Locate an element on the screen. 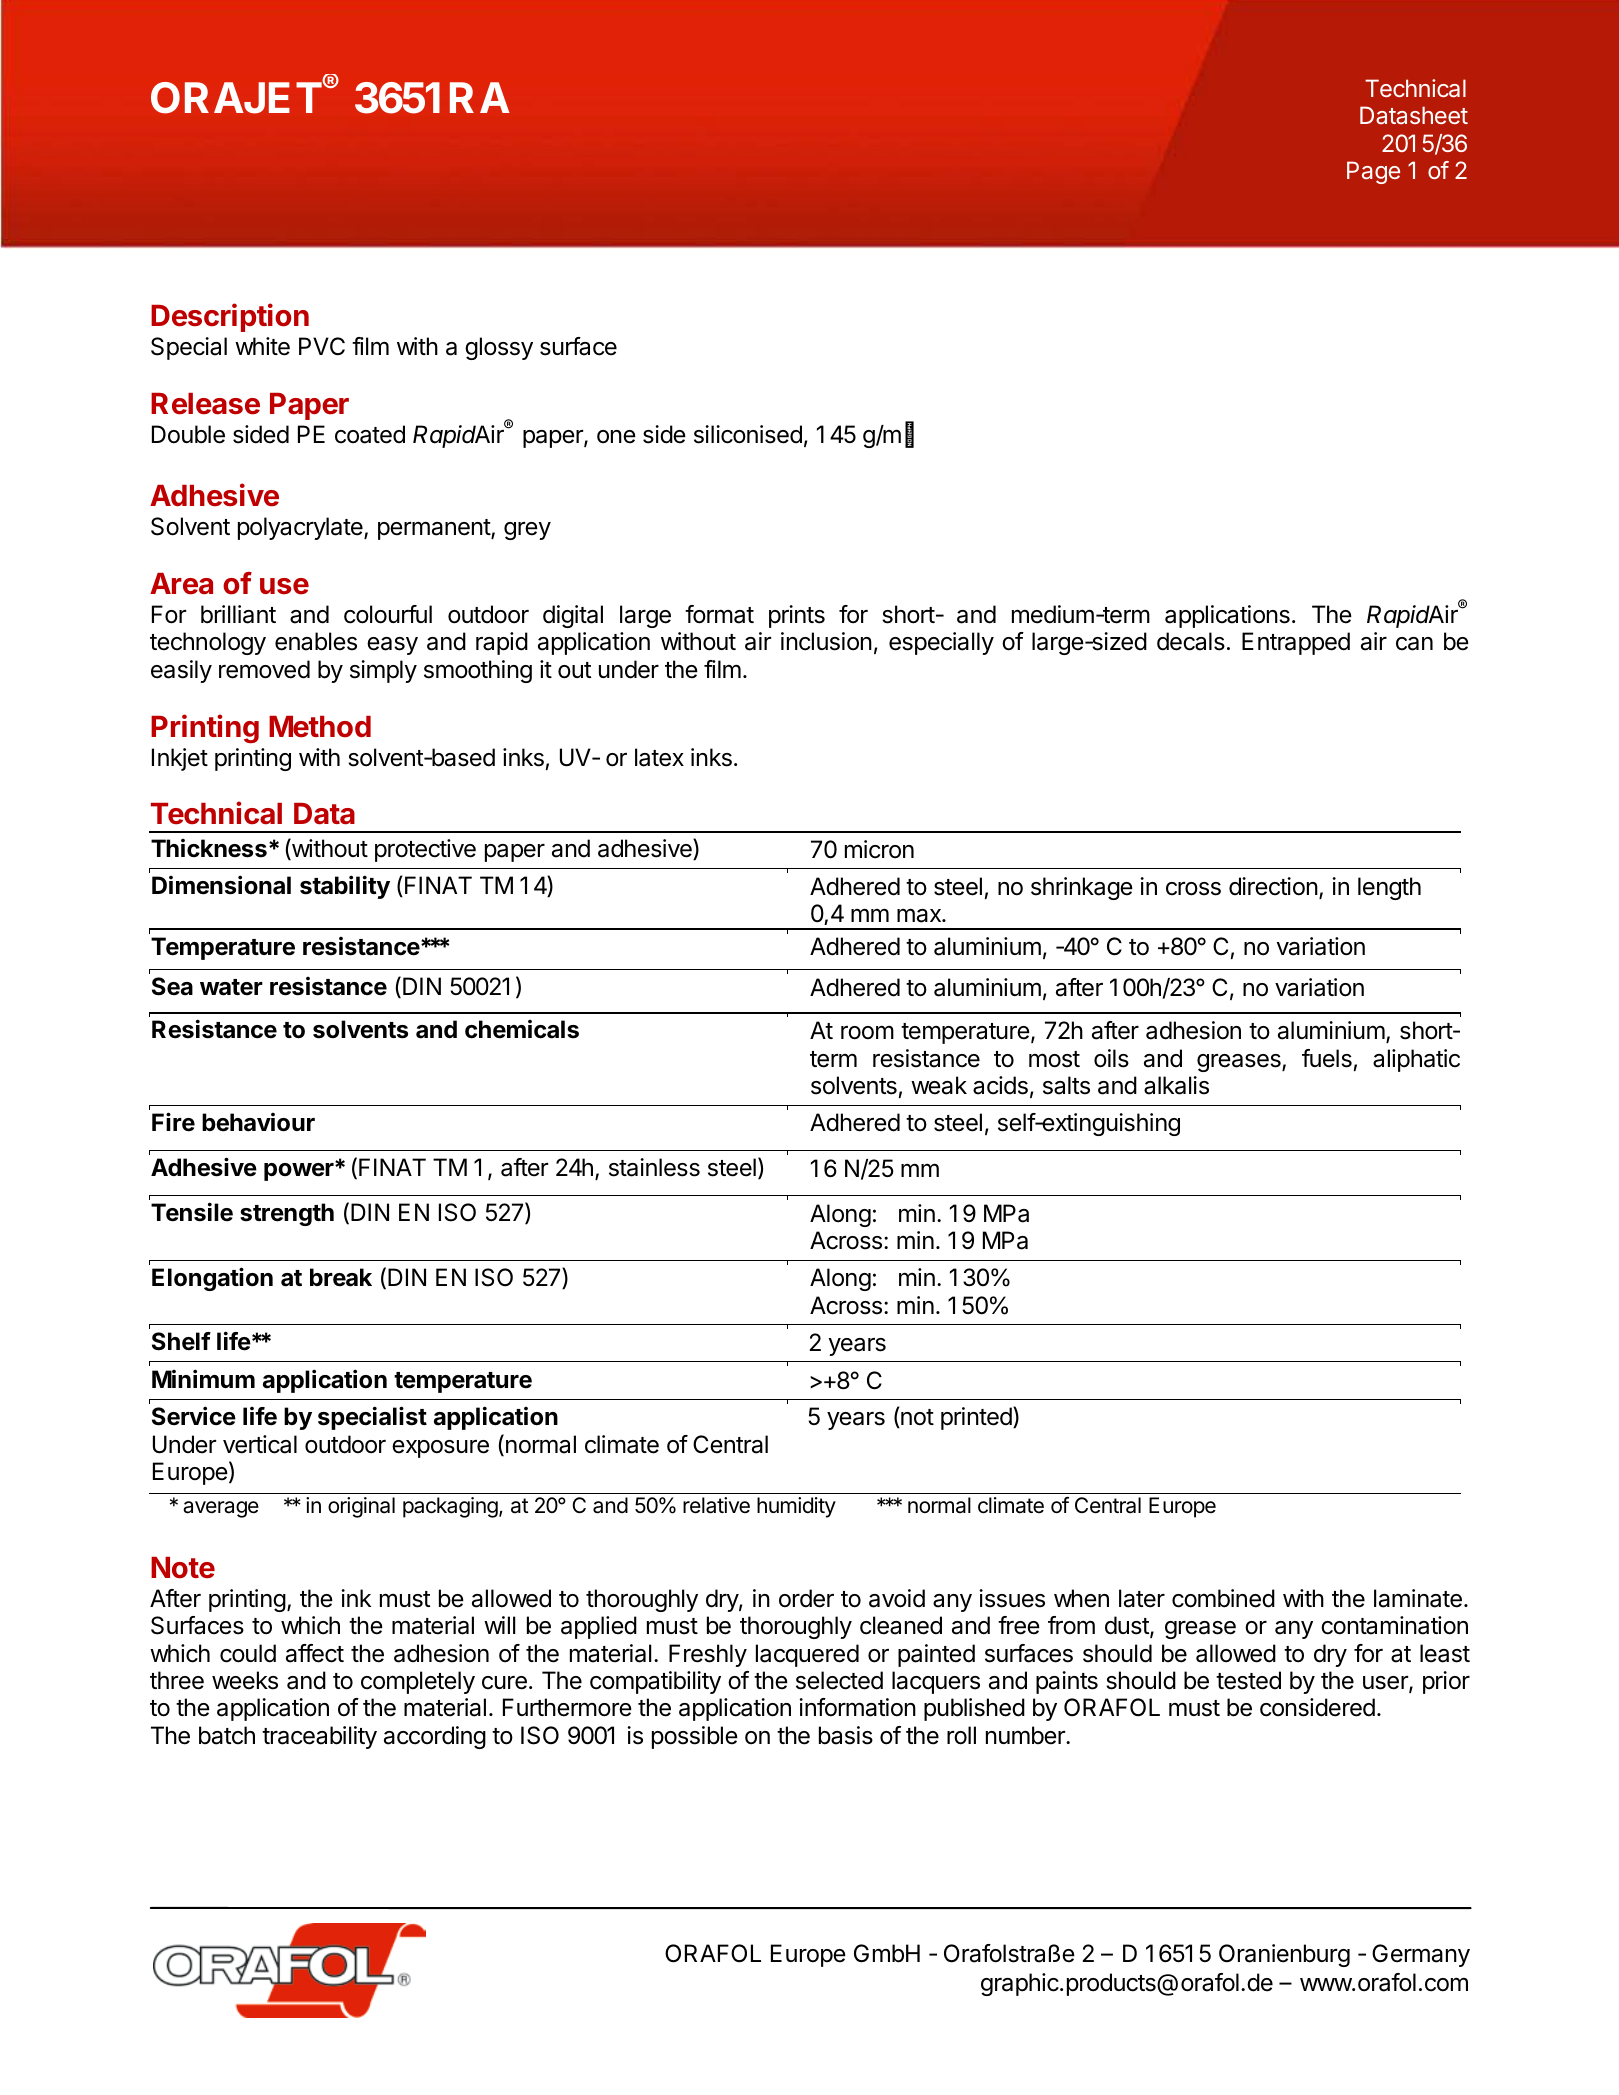  Method is located at coordinates (320, 727).
